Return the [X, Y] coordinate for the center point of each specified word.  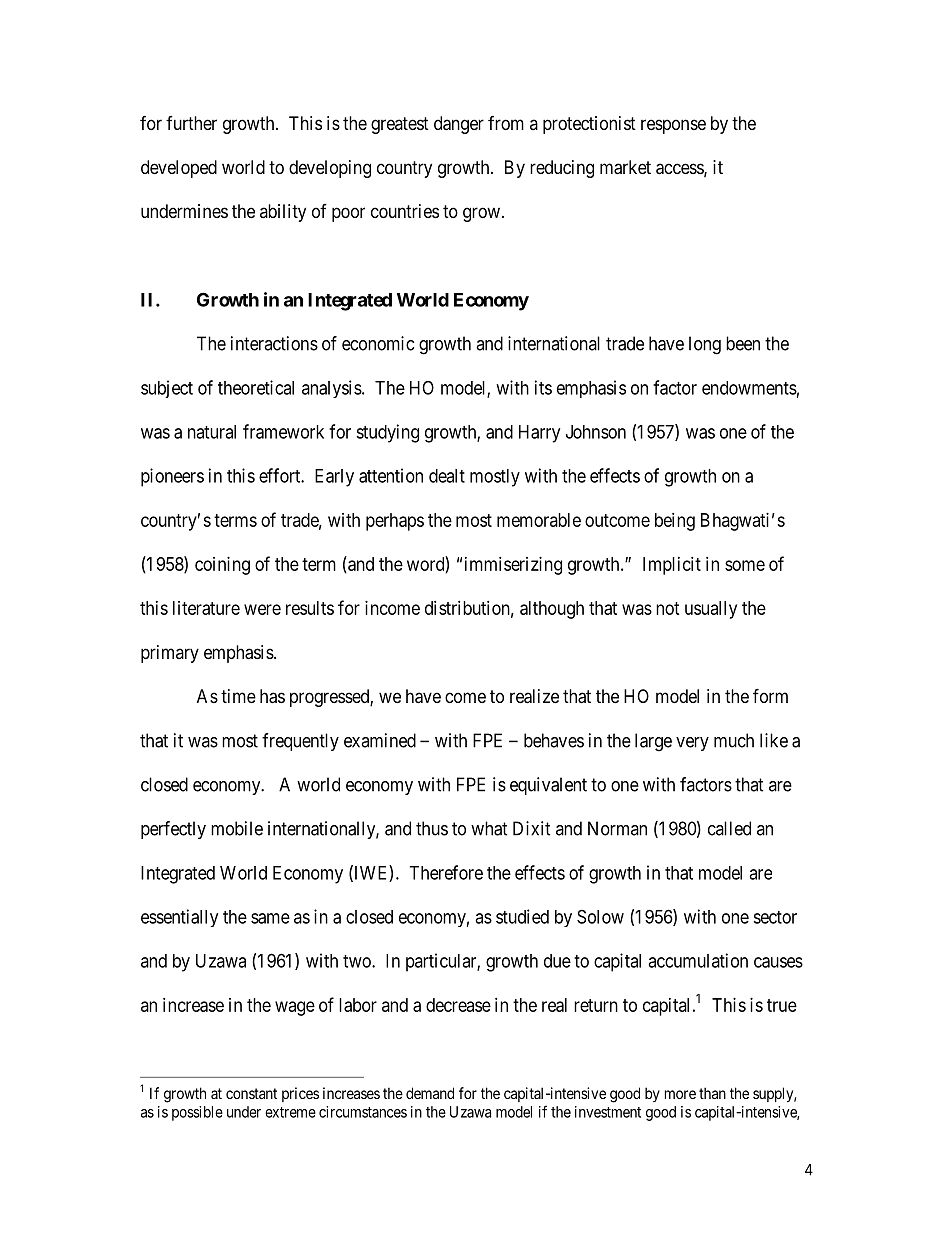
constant [251, 1093]
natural [212, 432]
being [675, 522]
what [489, 828]
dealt [447, 476]
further [191, 123]
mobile [237, 828]
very [692, 744]
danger [459, 125]
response [673, 126]
